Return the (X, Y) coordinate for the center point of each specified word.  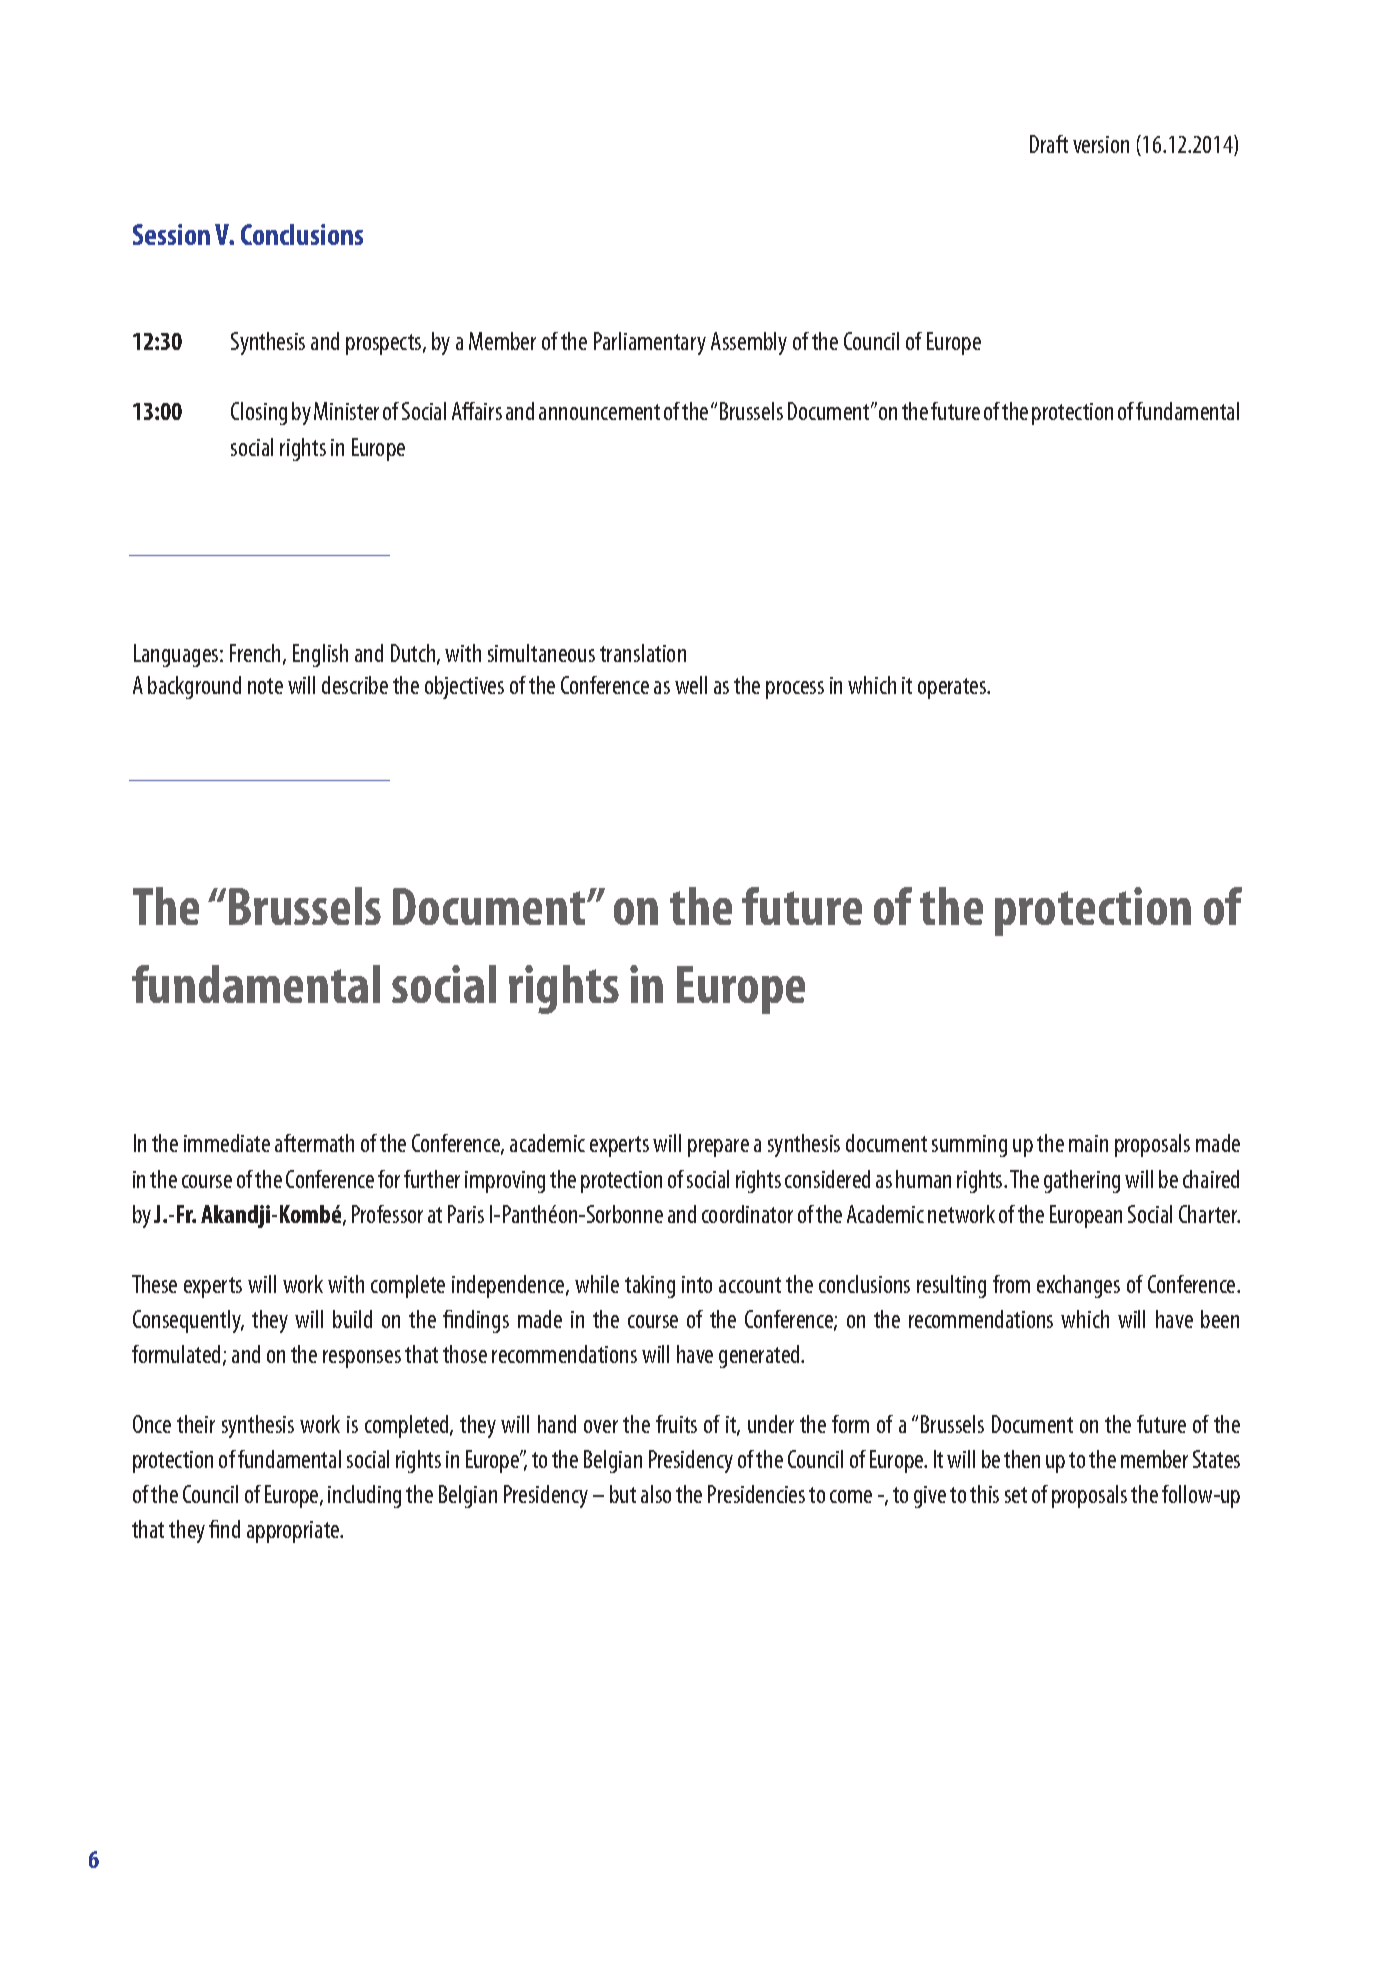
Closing (259, 413)
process (795, 690)
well (691, 685)
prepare (718, 1148)
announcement (599, 412)
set (1016, 1495)
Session (171, 234)
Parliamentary (650, 343)
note (265, 686)
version (1101, 144)
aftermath (314, 1143)
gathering (1082, 1181)
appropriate (294, 1532)
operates (953, 688)
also (656, 1494)
